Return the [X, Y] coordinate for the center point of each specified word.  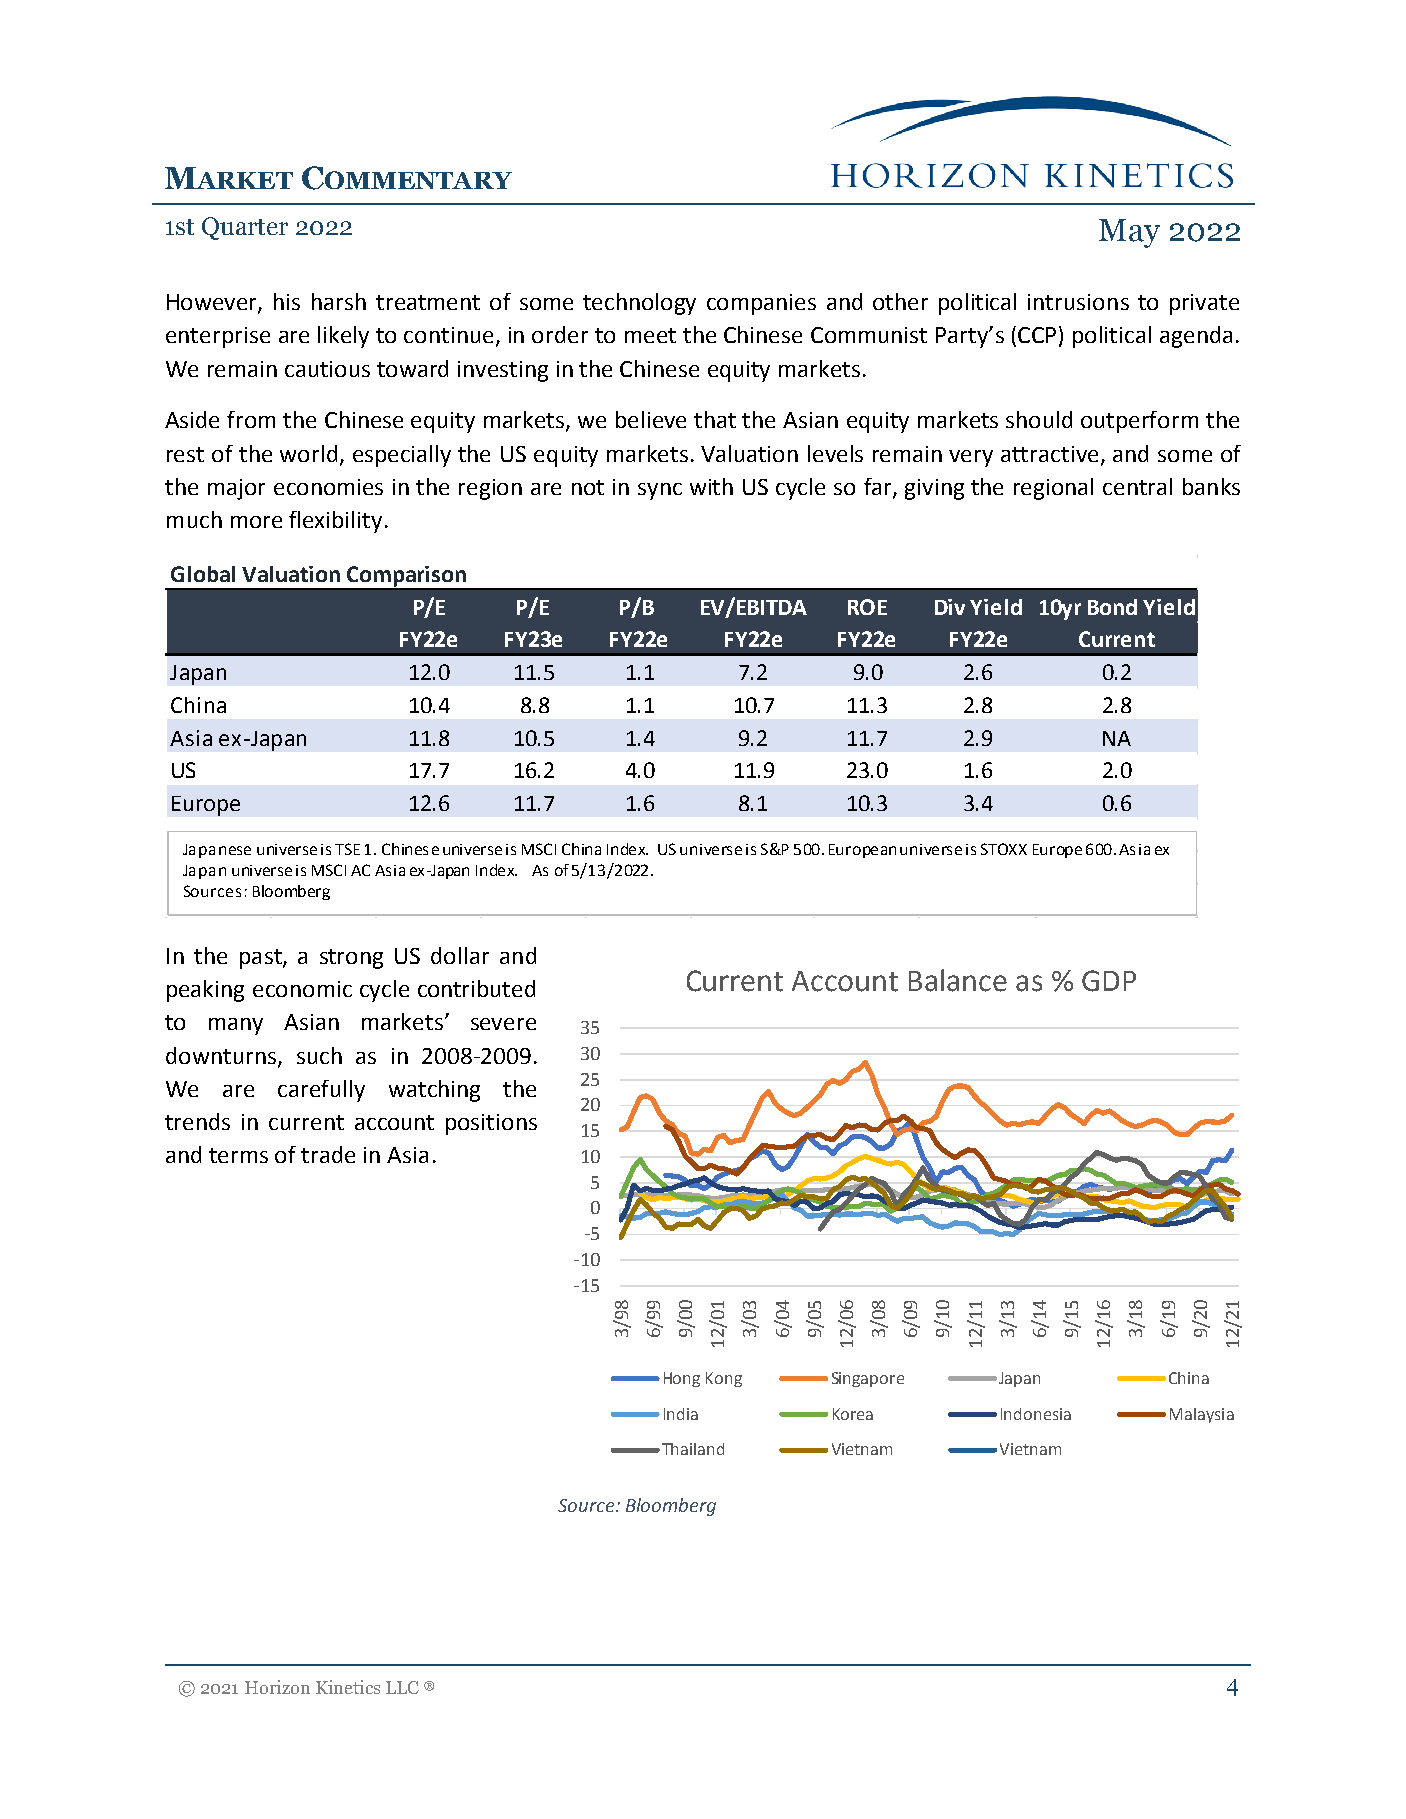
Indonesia [1036, 1414]
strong [351, 959]
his [287, 301]
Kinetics [348, 1687]
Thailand [691, 1449]
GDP [1109, 981]
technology [639, 304]
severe [503, 1024]
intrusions [1078, 302]
